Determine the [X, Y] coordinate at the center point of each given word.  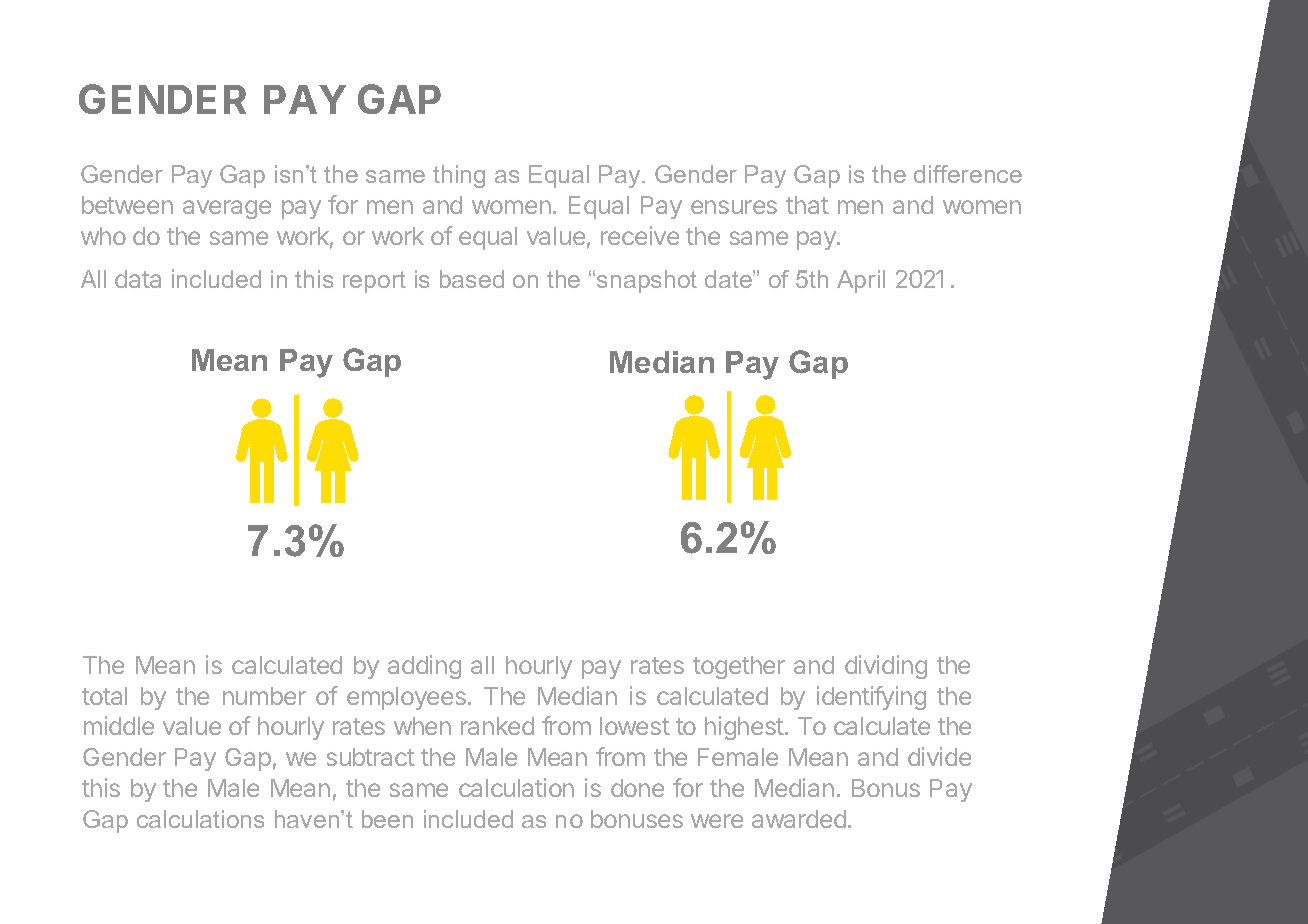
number [264, 696]
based [472, 279]
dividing [886, 667]
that [807, 205]
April [861, 281]
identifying [871, 698]
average [227, 209]
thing [459, 176]
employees [406, 698]
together [739, 667]
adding [424, 667]
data [138, 279]
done [637, 788]
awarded [799, 819]
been [387, 819]
